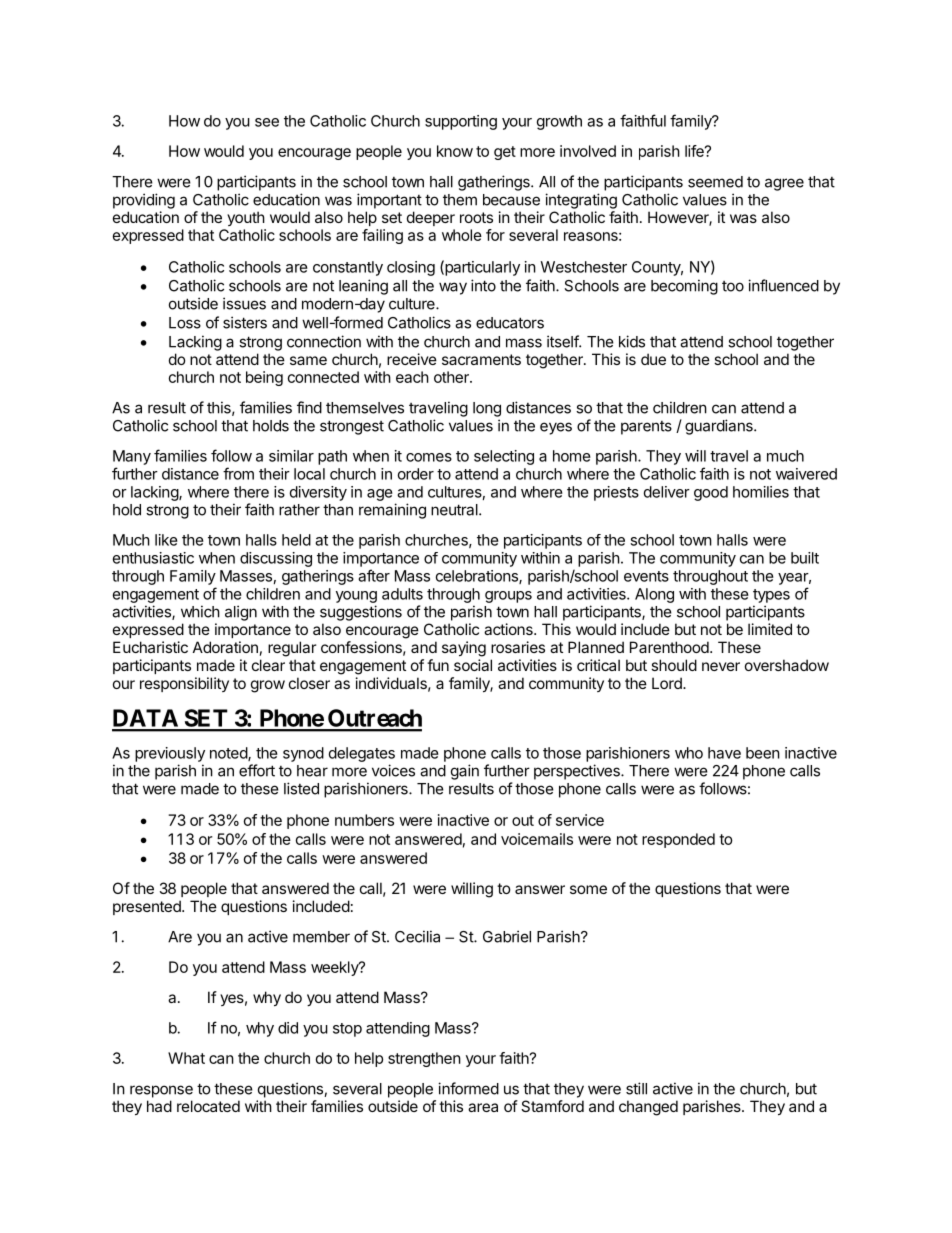 The width and height of the screenshot is (952, 1233). Describe the element at coordinates (455, 151) in the screenshot. I see `know` at that location.
